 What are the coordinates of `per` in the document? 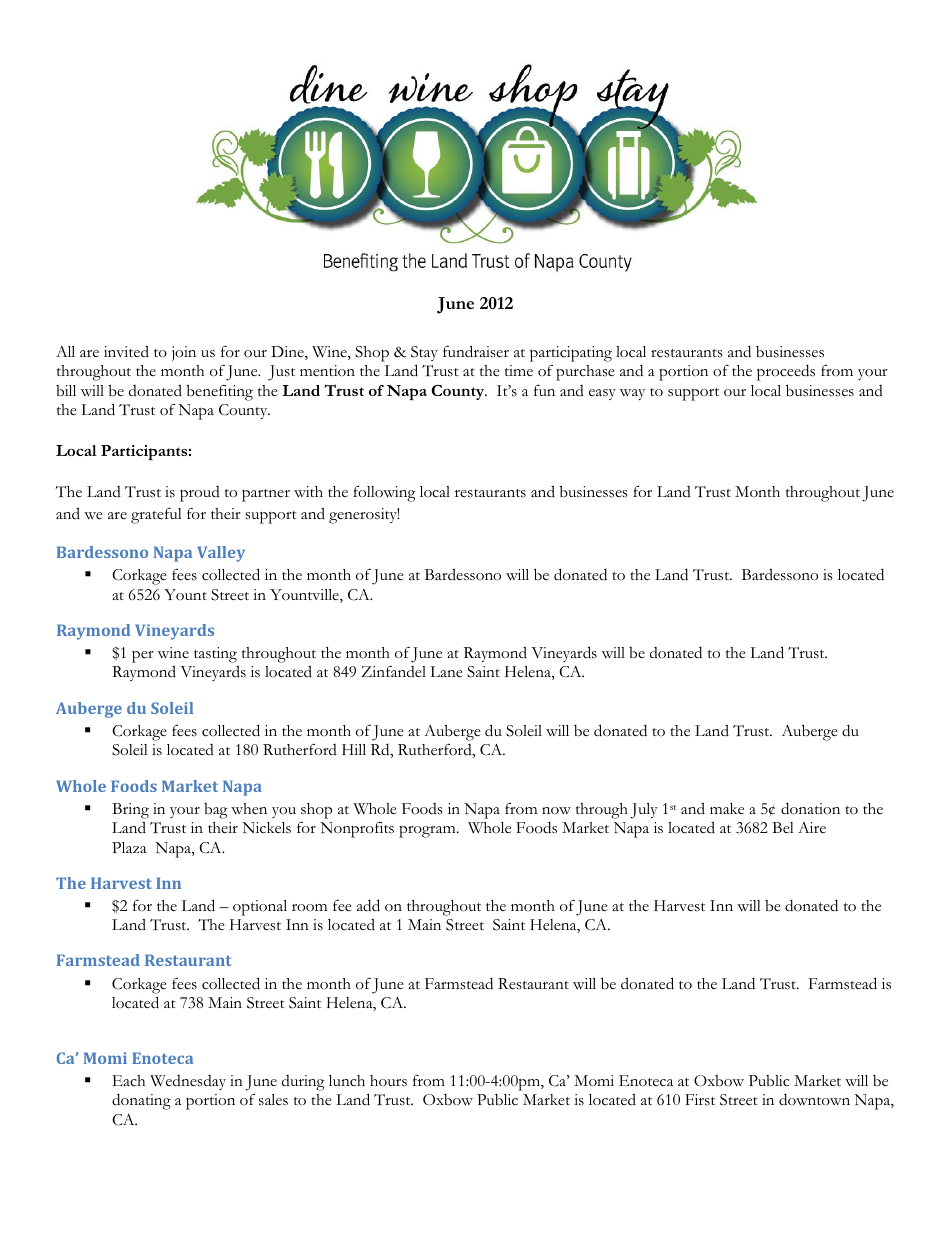 It's located at (143, 657).
